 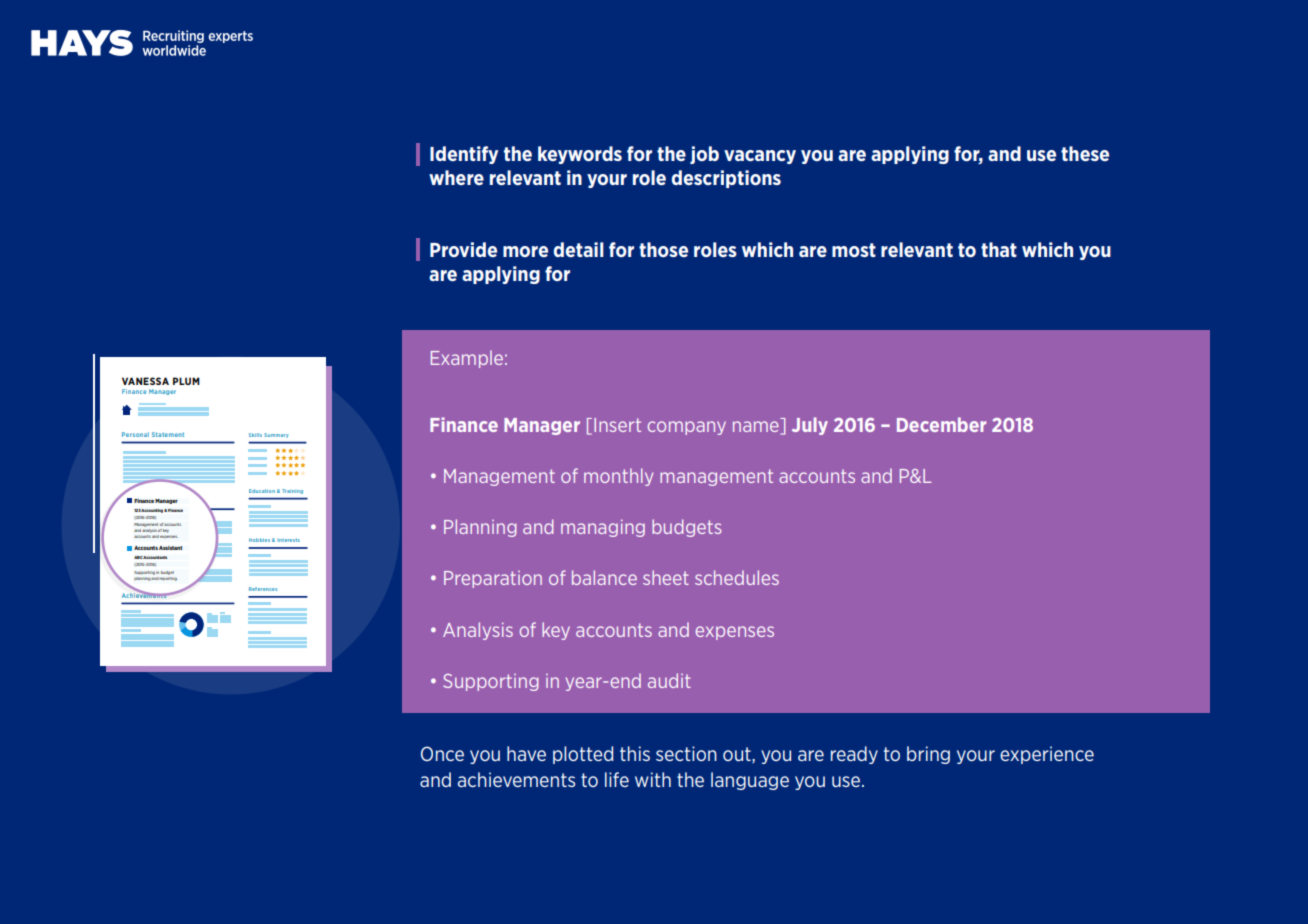 I want to click on keywords, so click(x=580, y=155).
